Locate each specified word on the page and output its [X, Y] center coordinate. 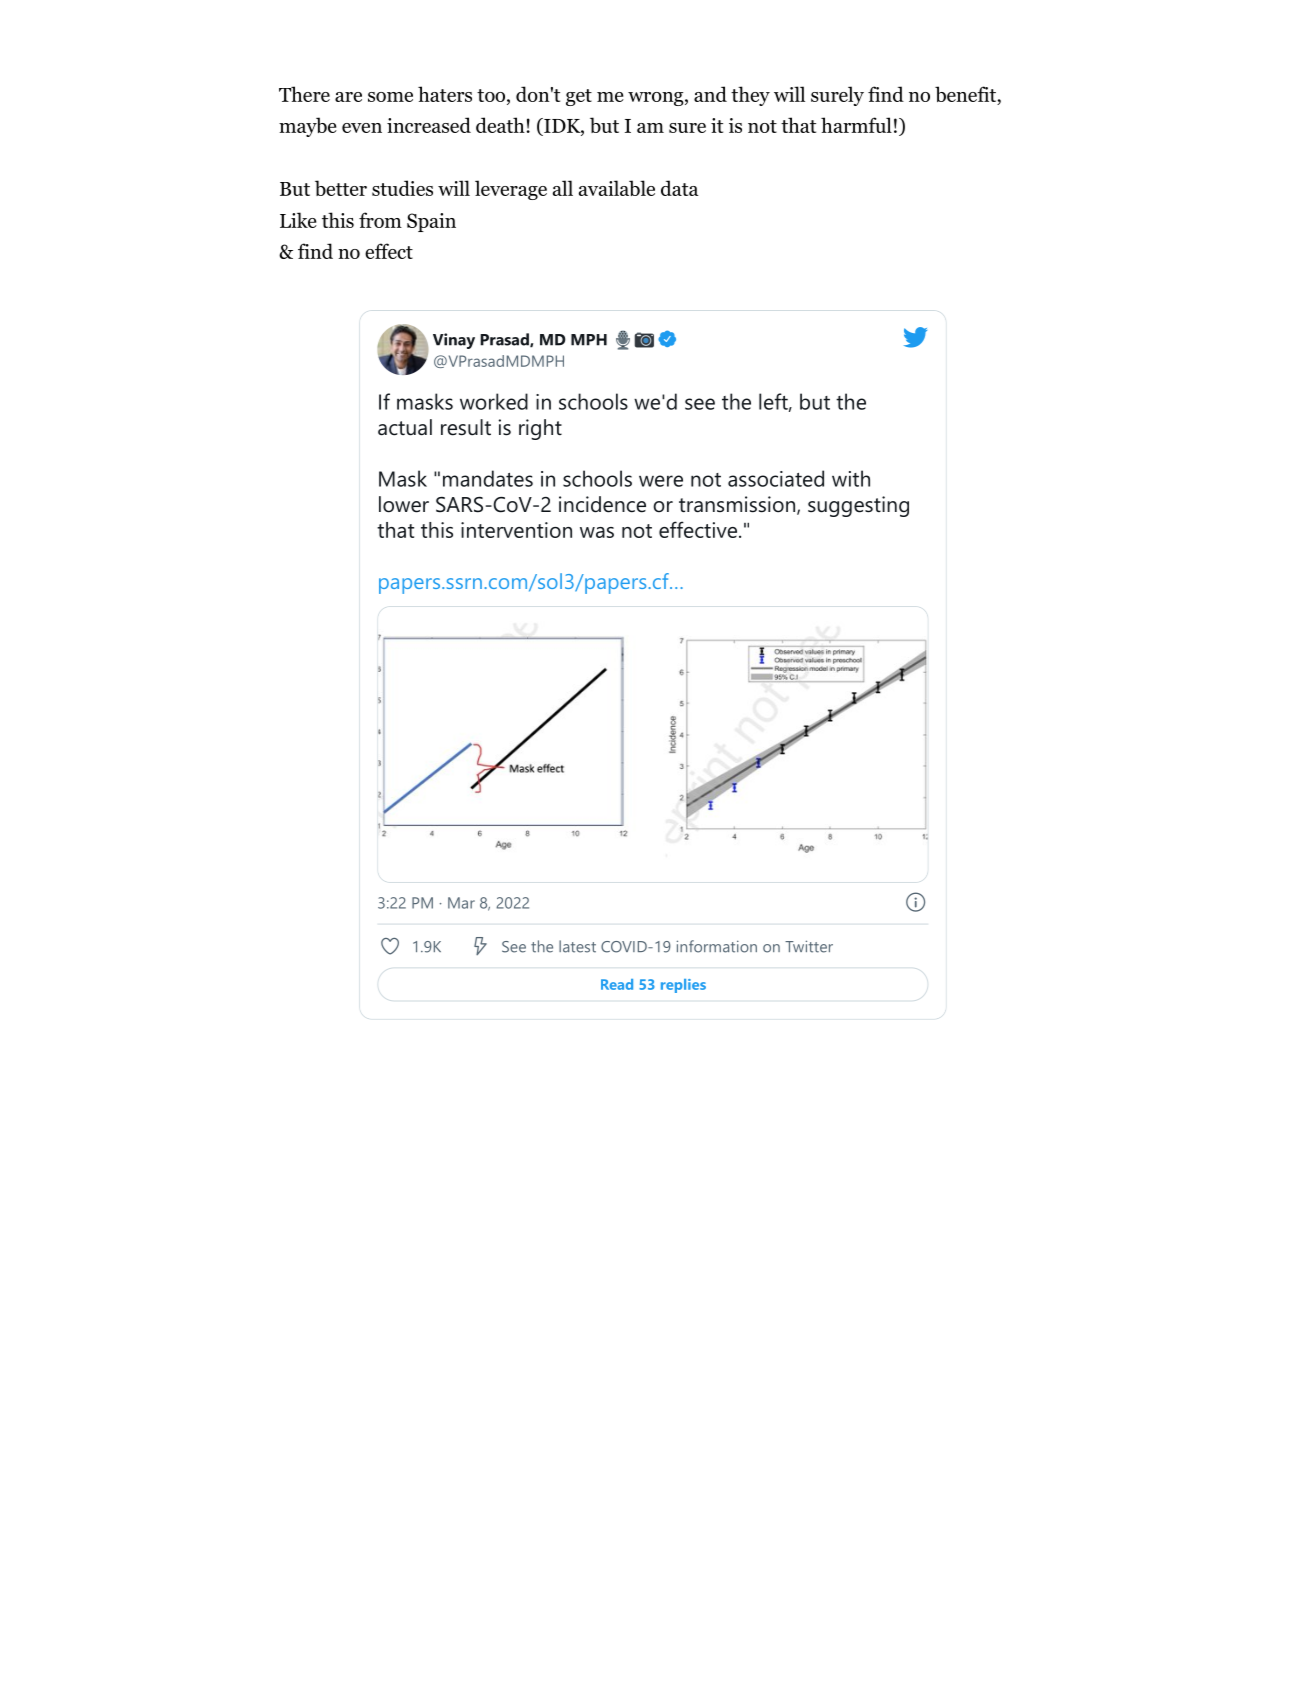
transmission [737, 504]
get [579, 97]
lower [404, 504]
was [597, 532]
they [750, 96]
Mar [461, 903]
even [362, 128]
